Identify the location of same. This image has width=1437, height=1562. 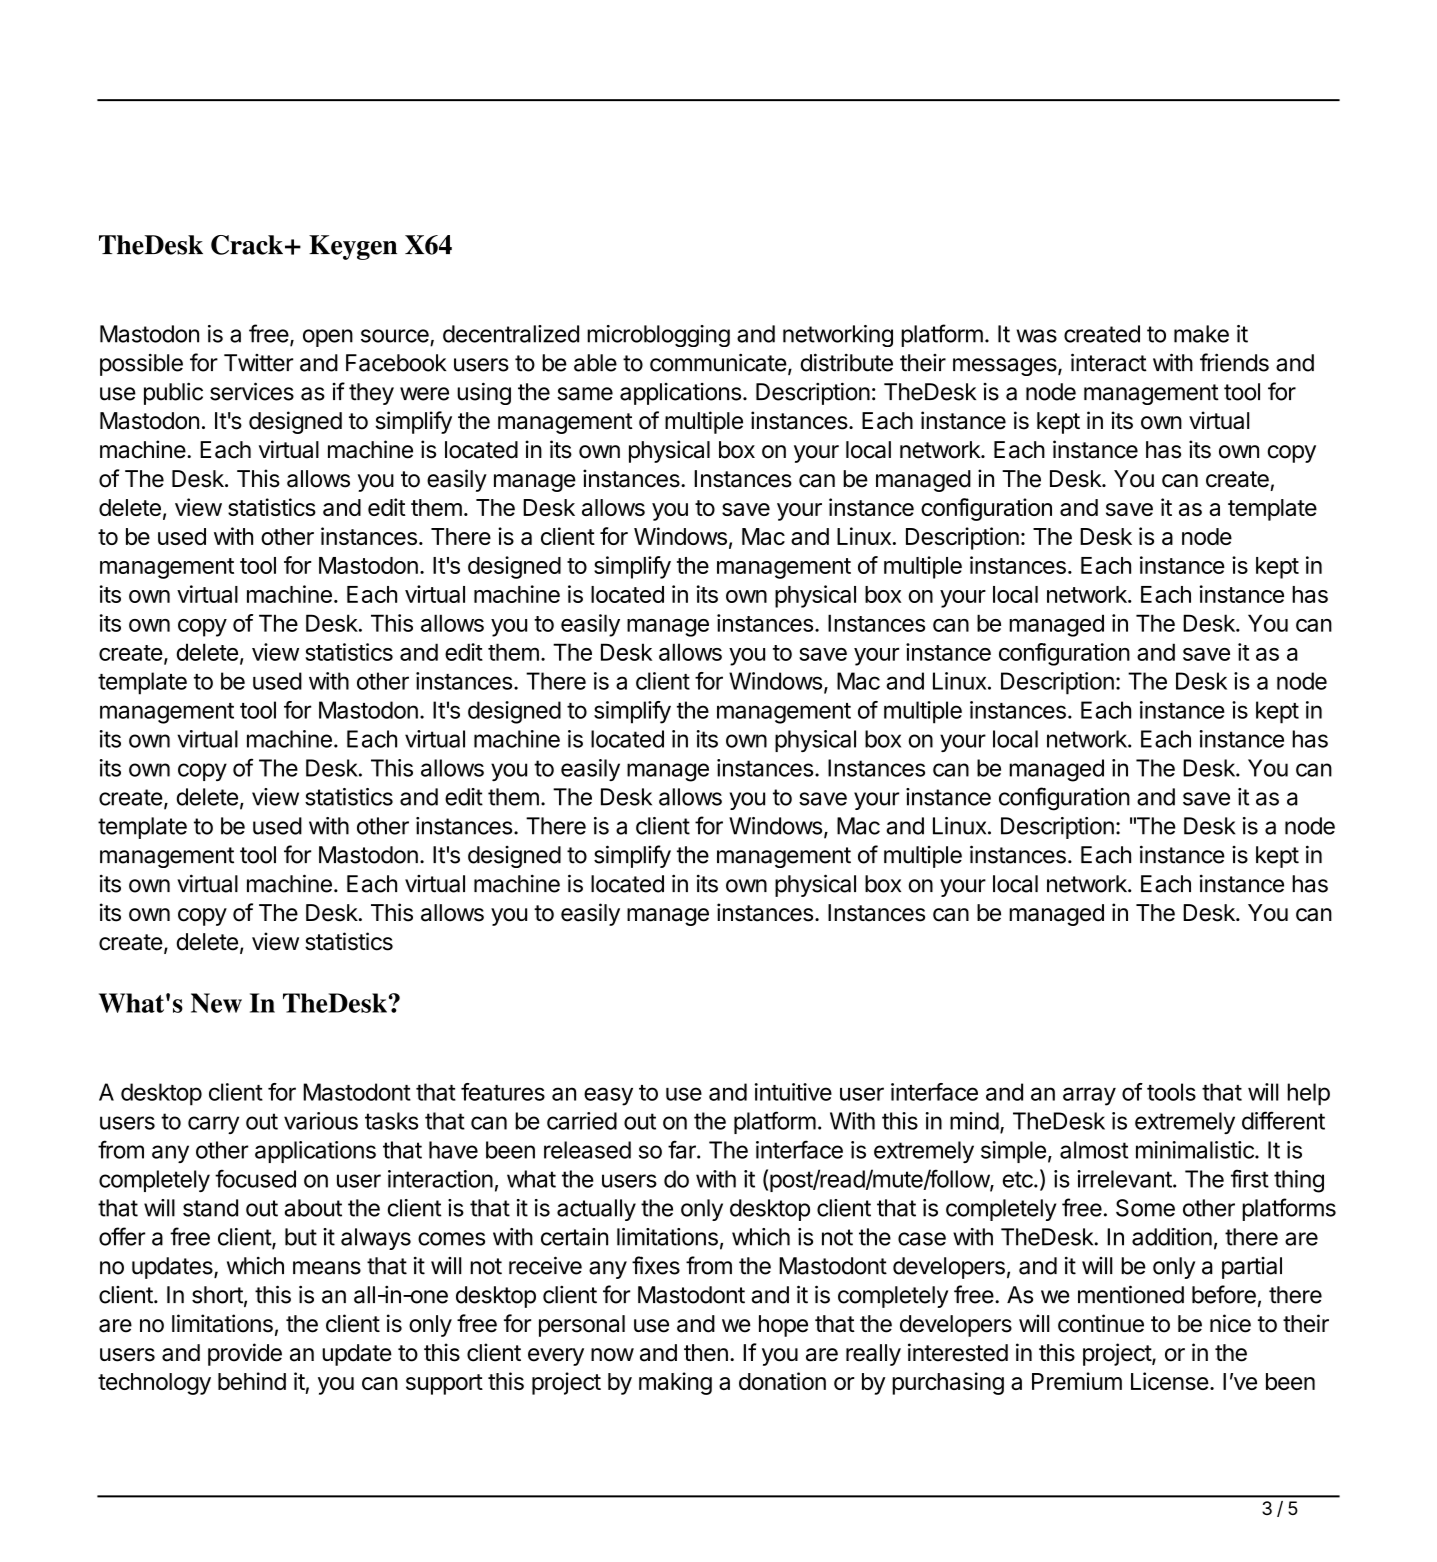
(585, 394).
